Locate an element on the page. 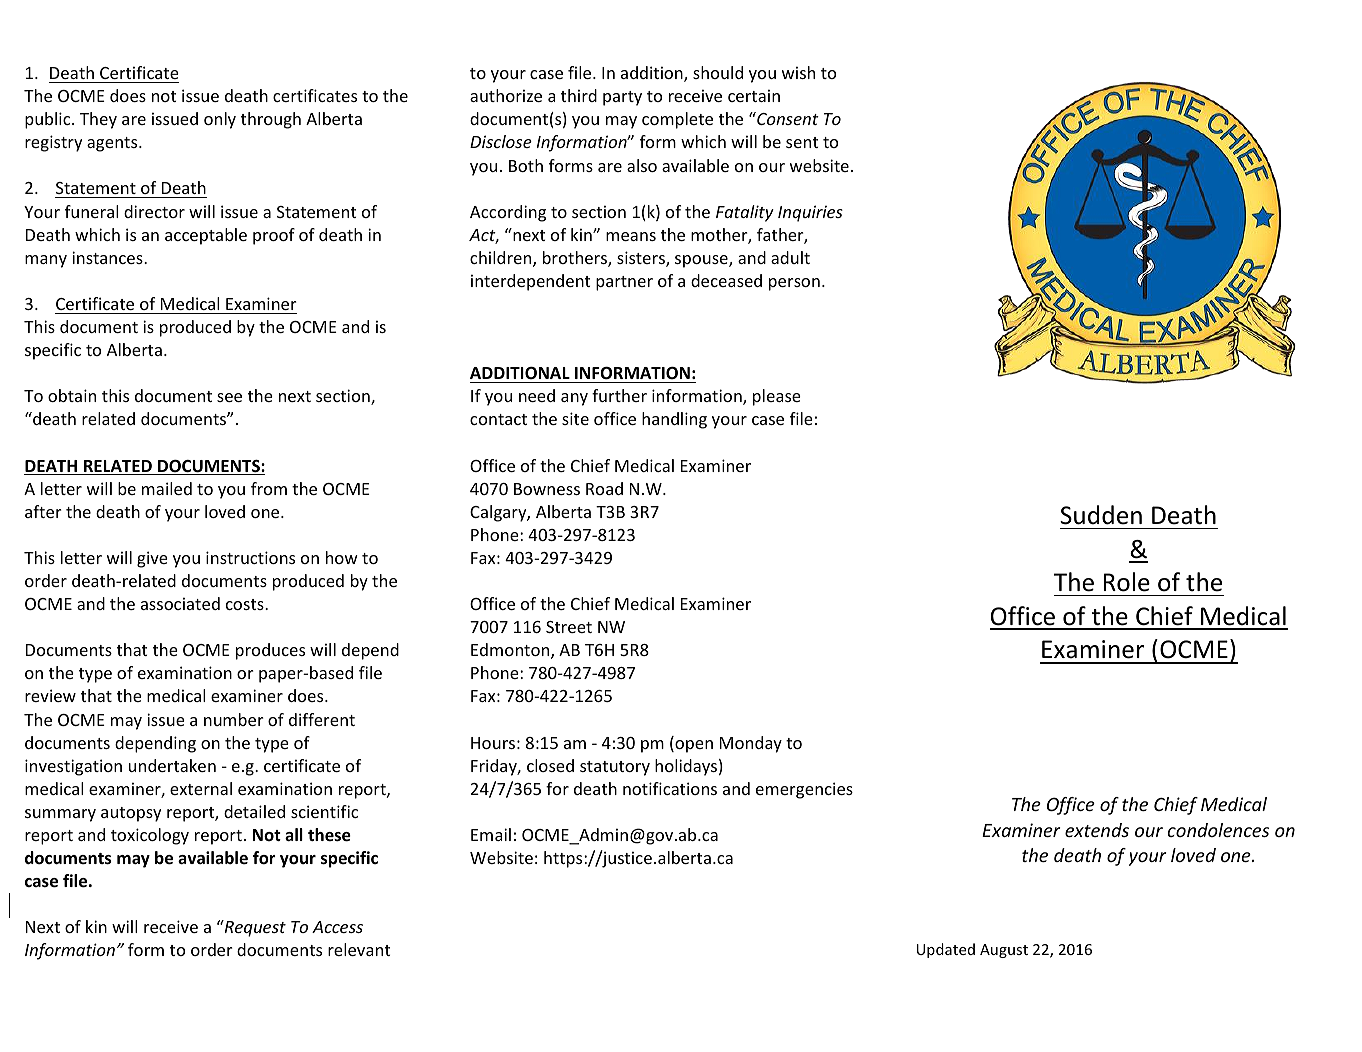 The image size is (1362, 1052). Street is located at coordinates (569, 627).
